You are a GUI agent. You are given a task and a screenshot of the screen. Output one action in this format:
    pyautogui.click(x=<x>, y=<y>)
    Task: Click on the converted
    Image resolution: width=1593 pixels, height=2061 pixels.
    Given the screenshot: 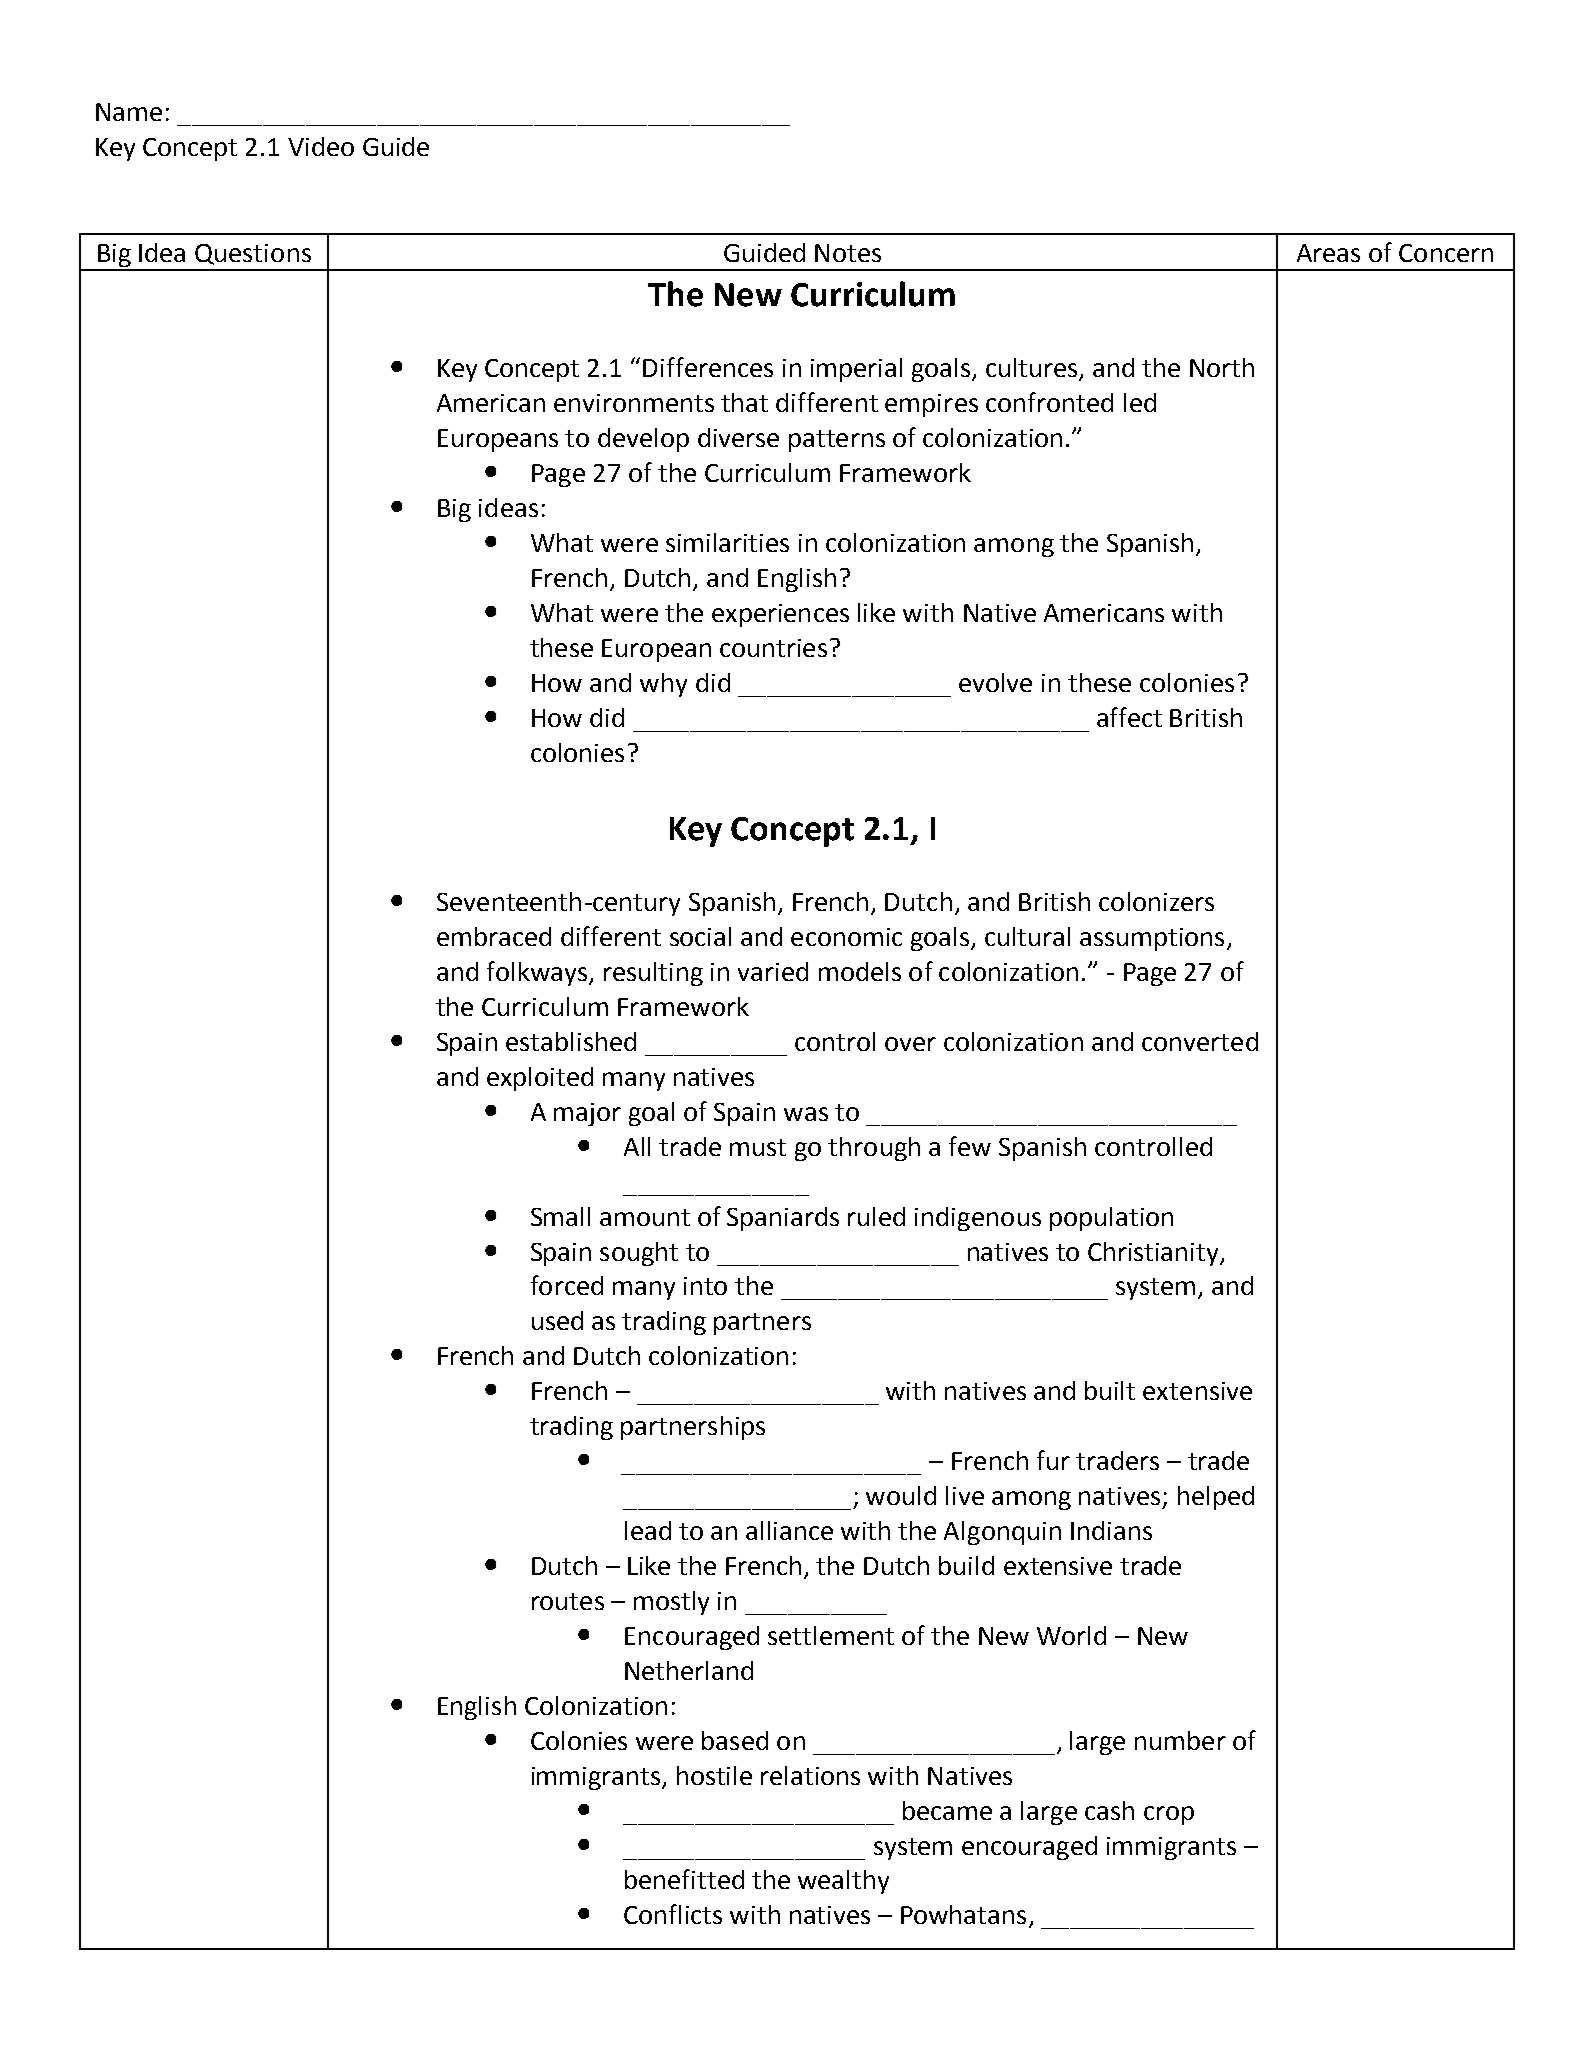 What is the action you would take?
    pyautogui.click(x=1200, y=1041)
